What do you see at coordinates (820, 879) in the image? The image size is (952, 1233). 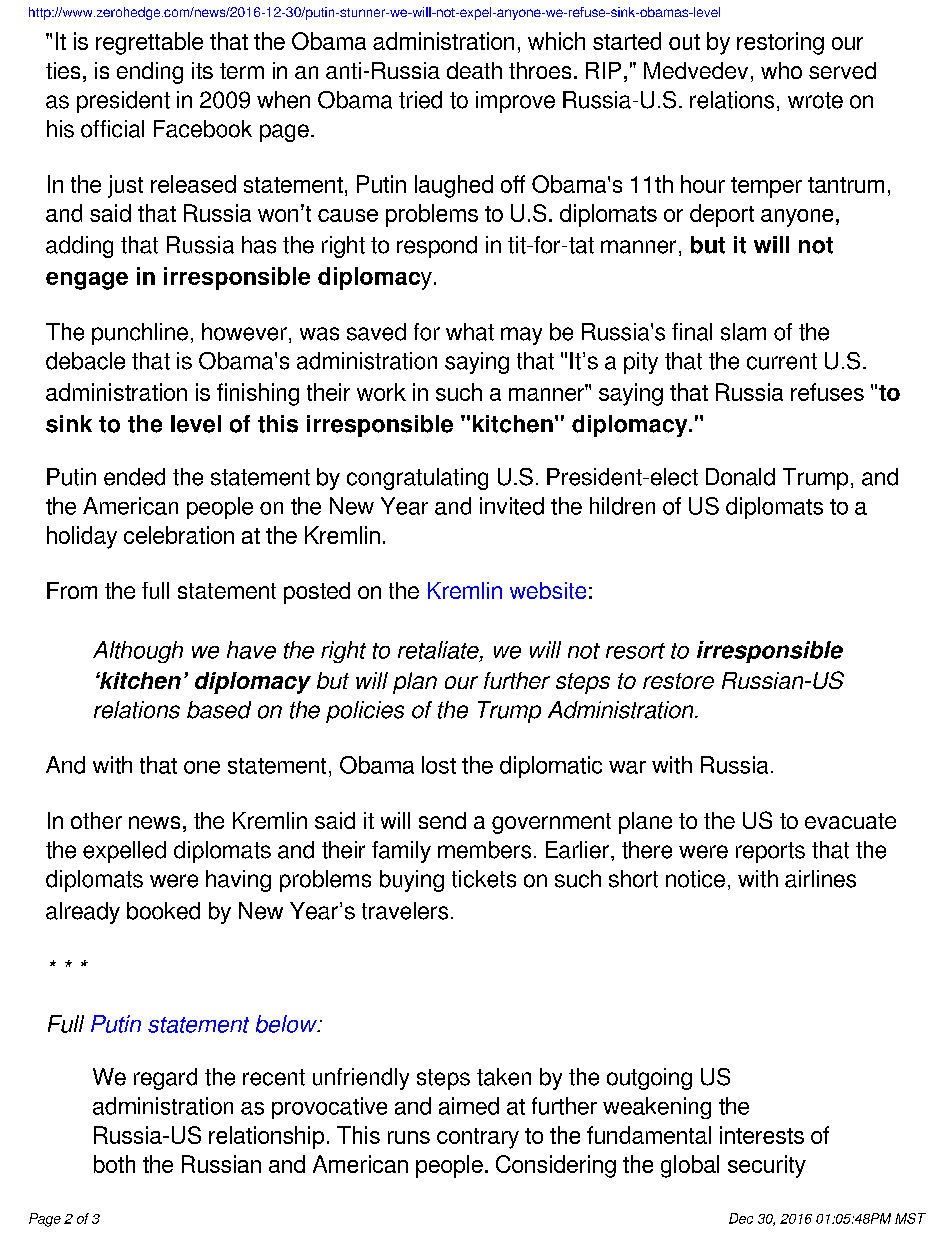 I see `airlines` at bounding box center [820, 879].
